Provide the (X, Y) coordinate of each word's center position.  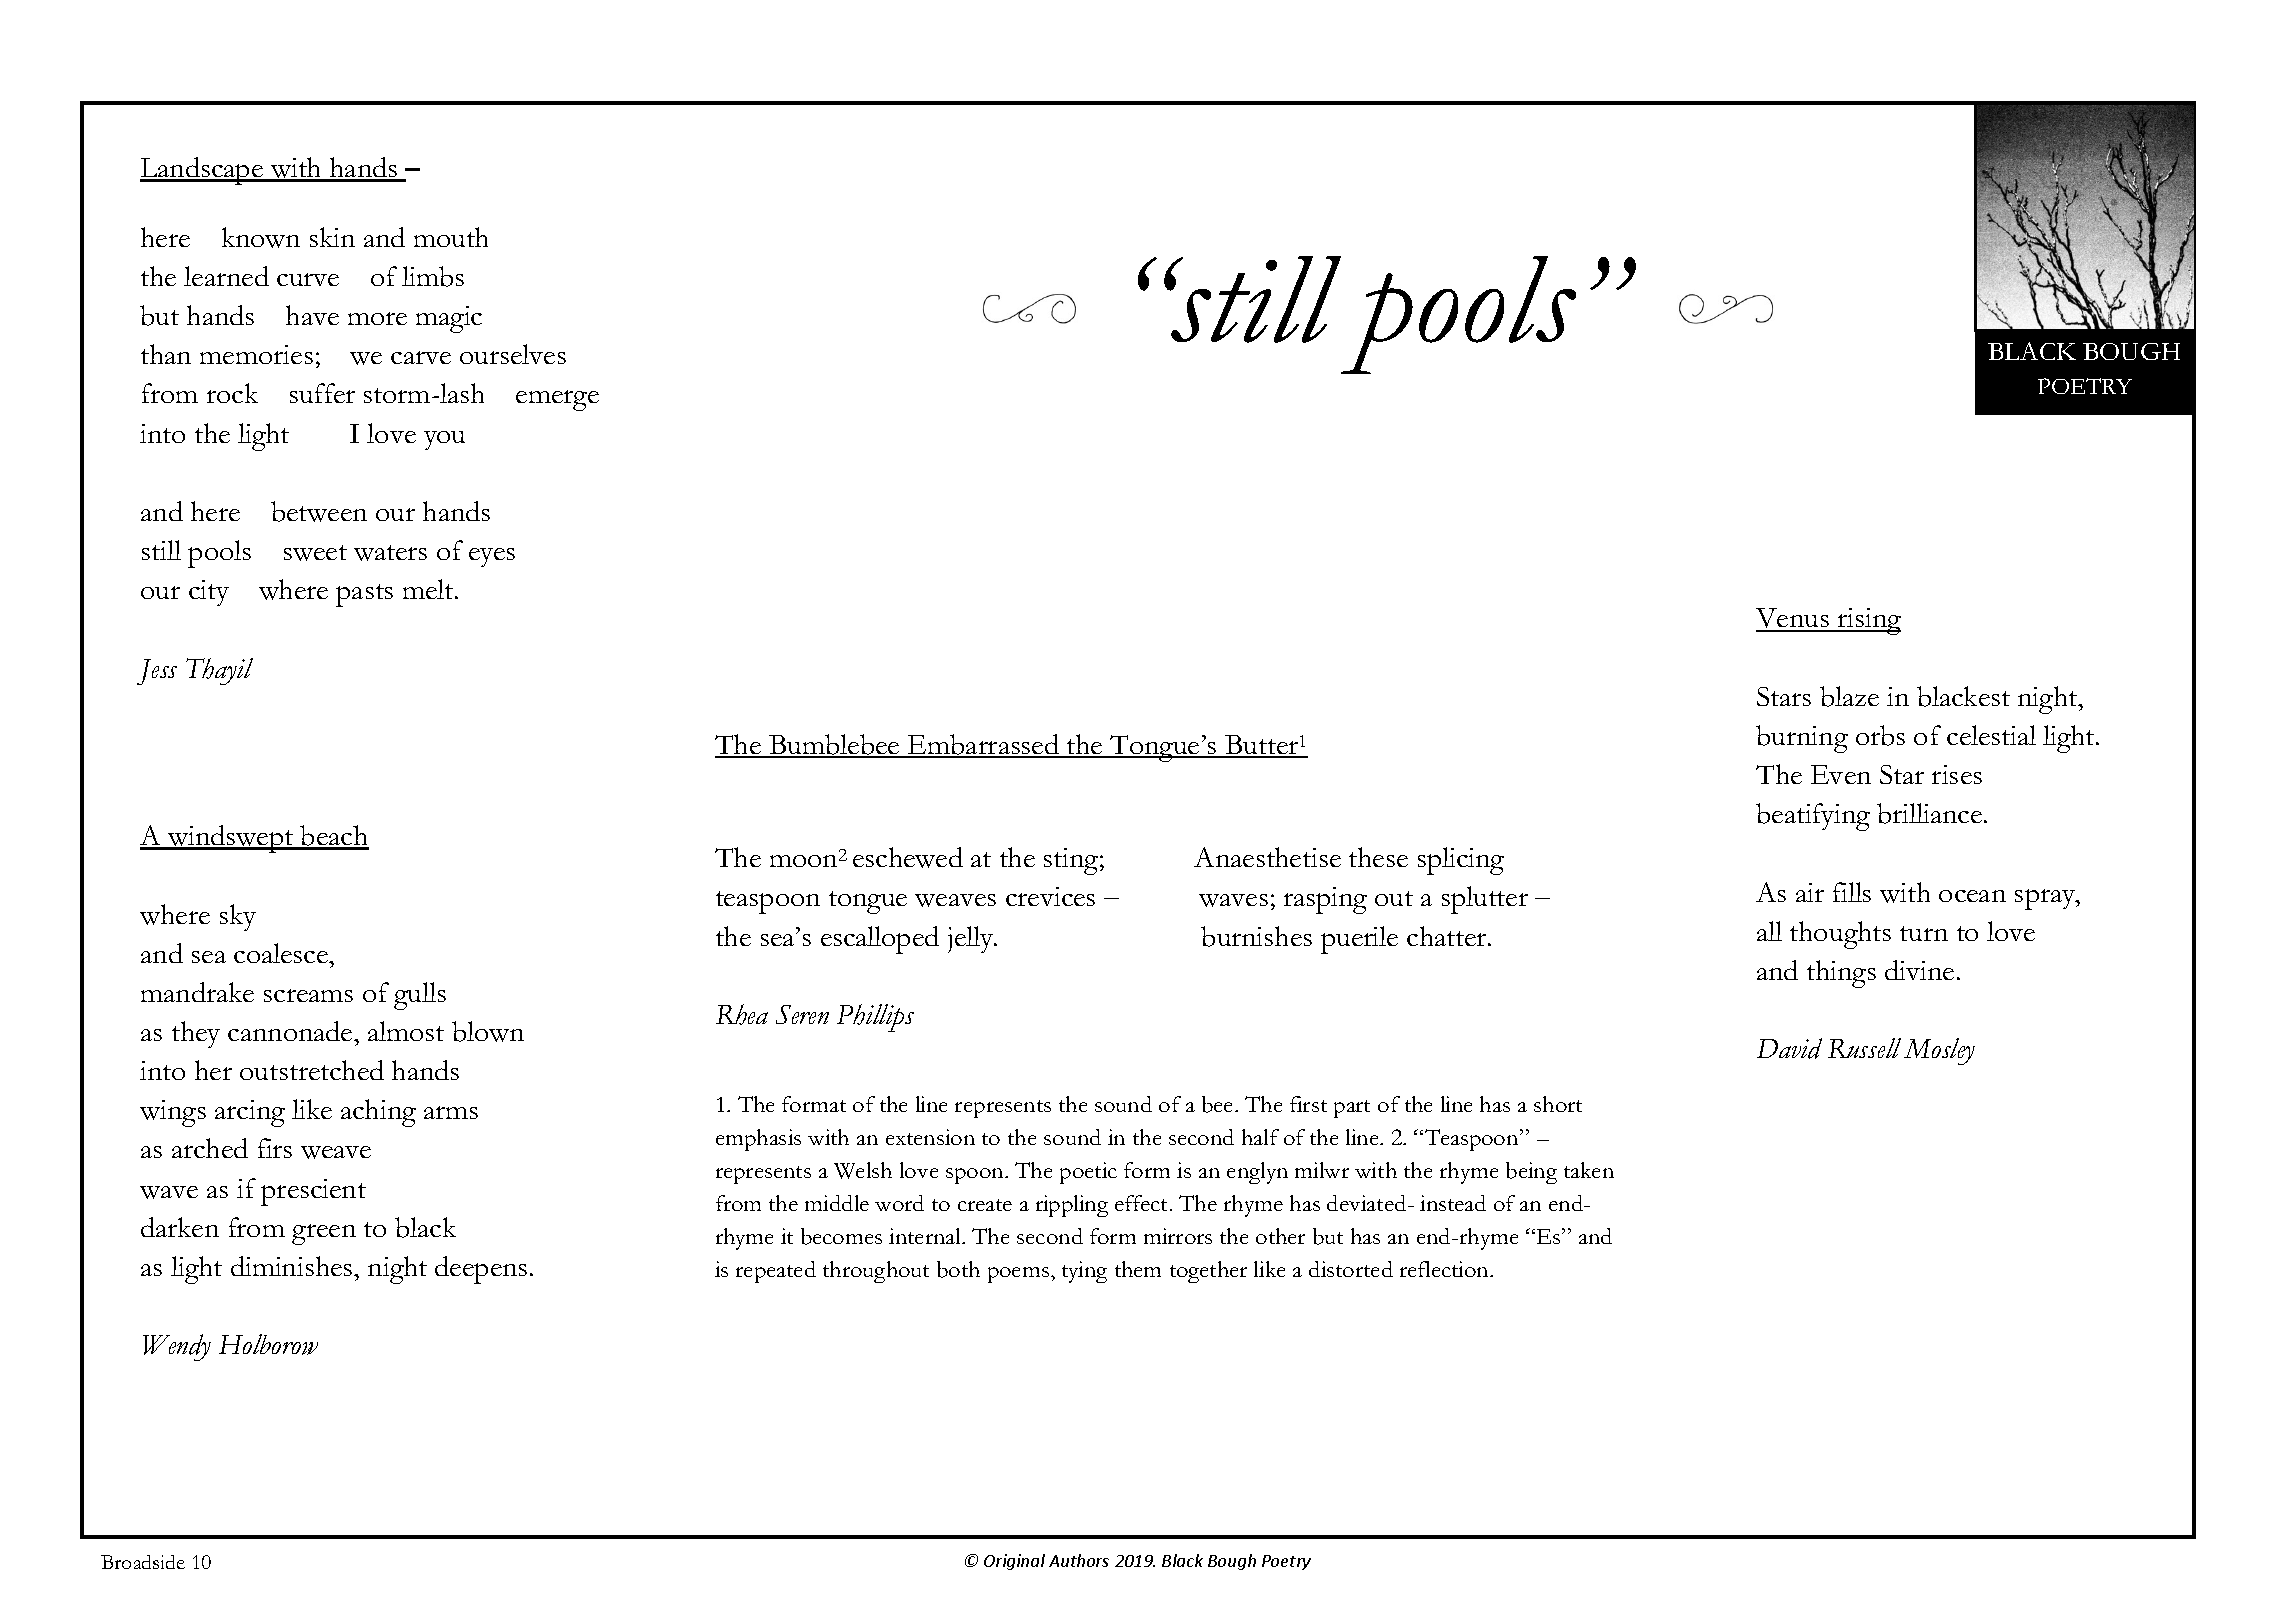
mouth (451, 237)
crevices (1050, 896)
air (1810, 892)
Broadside (143, 1562)
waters (390, 553)
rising (1868, 621)
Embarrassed (983, 745)
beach (334, 837)
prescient (313, 1192)
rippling (1072, 1206)
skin (332, 237)
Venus (1793, 619)
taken (1589, 1170)
